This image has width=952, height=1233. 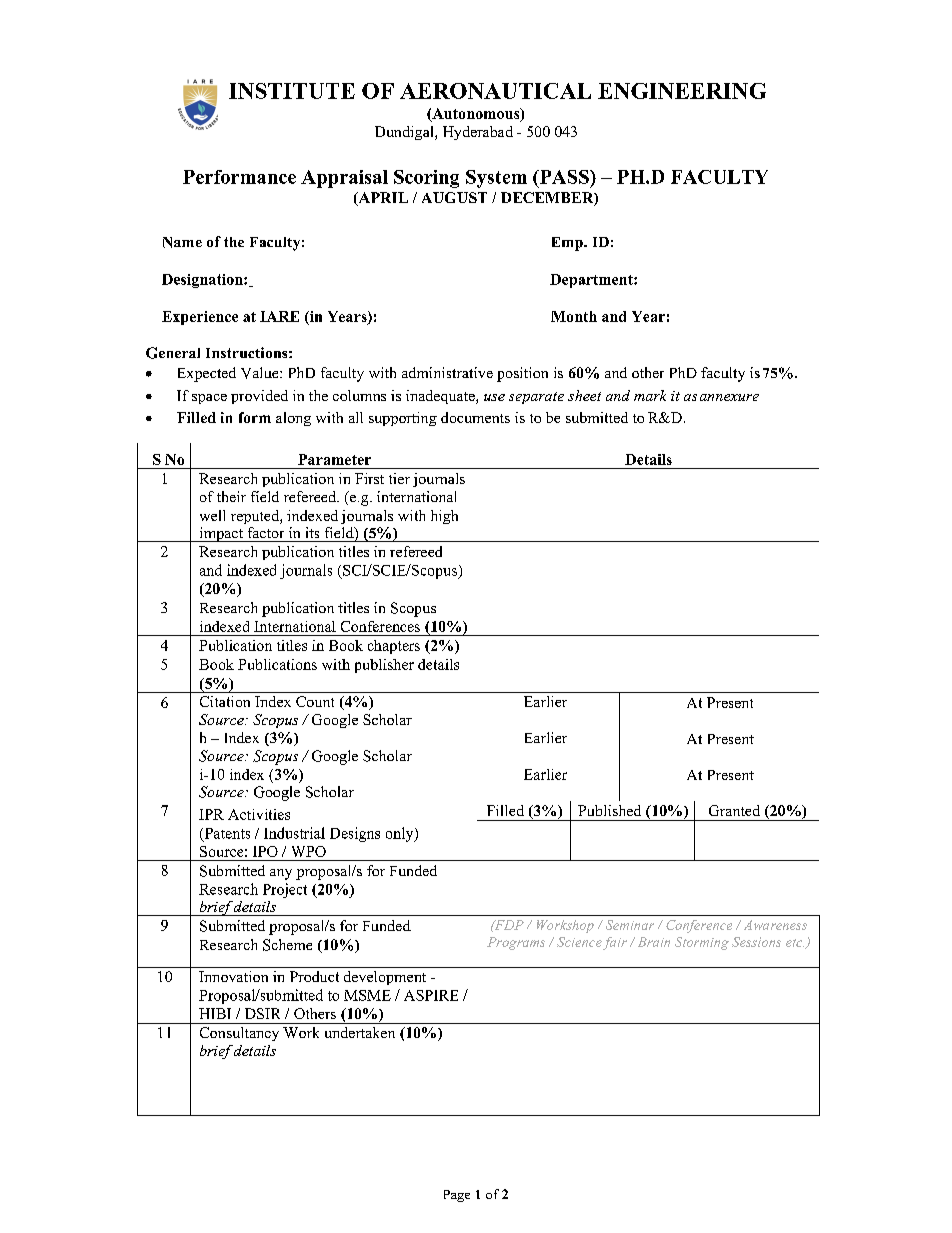 What do you see at coordinates (494, 397) in the image?
I see `use` at bounding box center [494, 397].
